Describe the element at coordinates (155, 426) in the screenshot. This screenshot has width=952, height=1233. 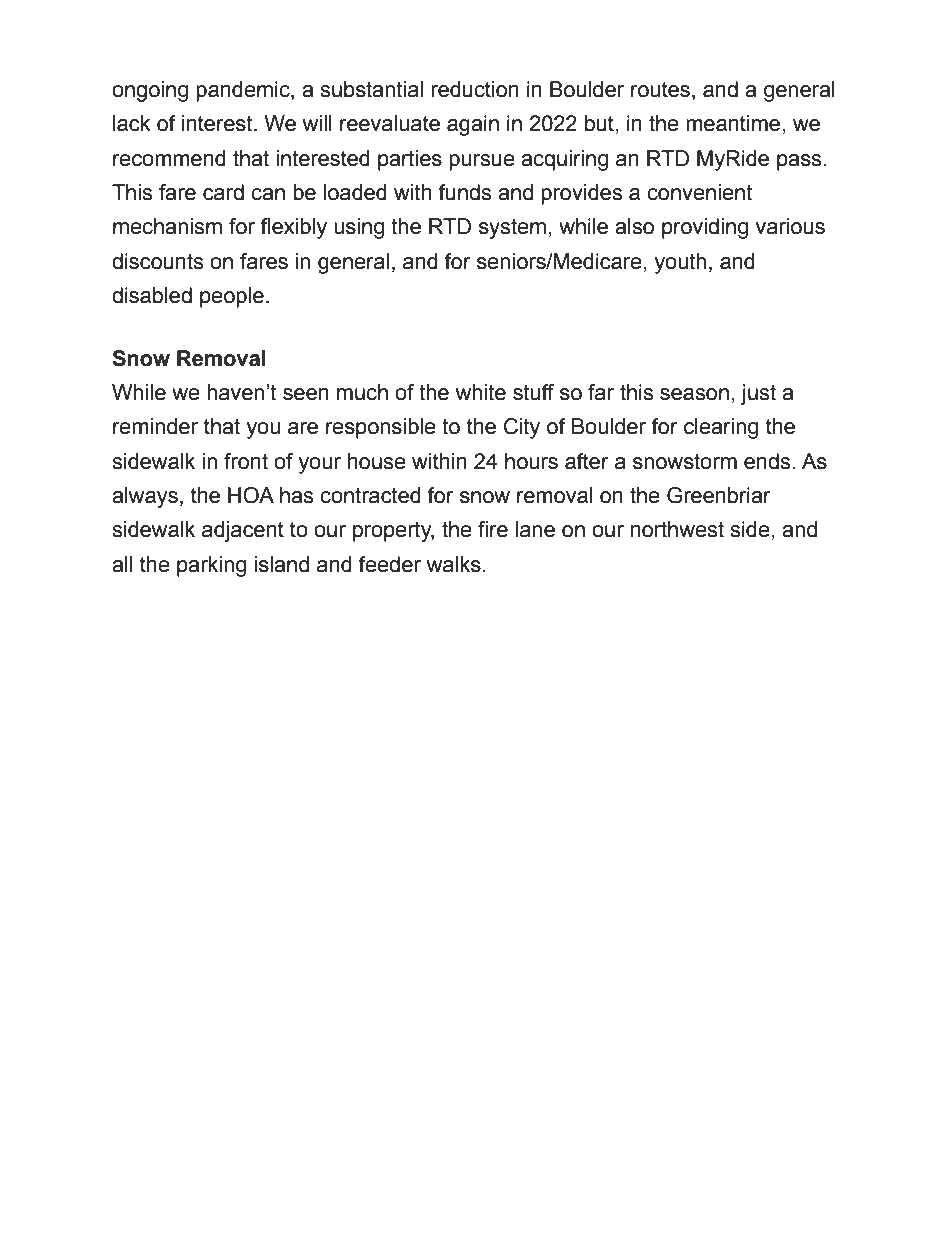
I see `reminder` at that location.
